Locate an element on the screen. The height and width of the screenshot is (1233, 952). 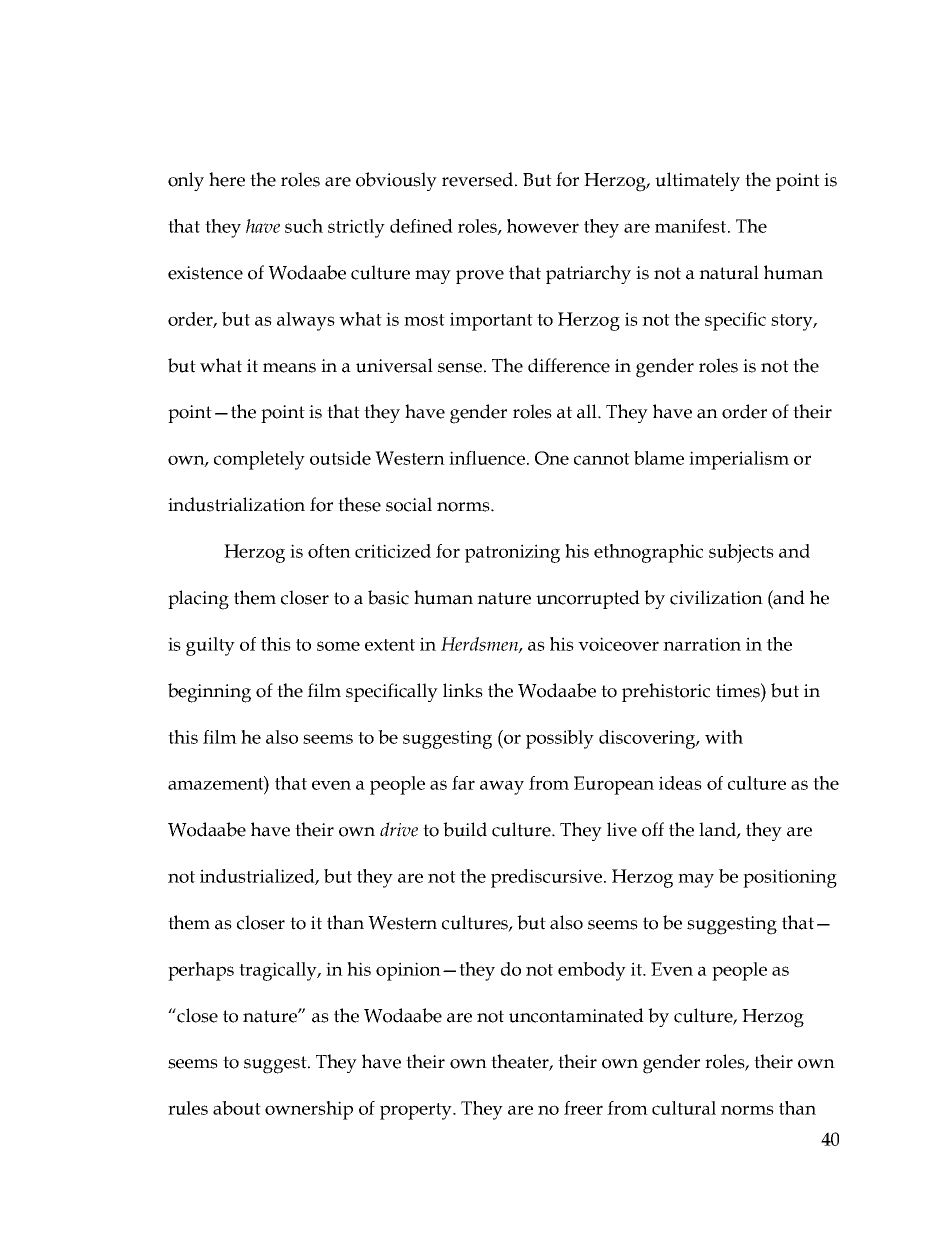
drive is located at coordinates (399, 829).
